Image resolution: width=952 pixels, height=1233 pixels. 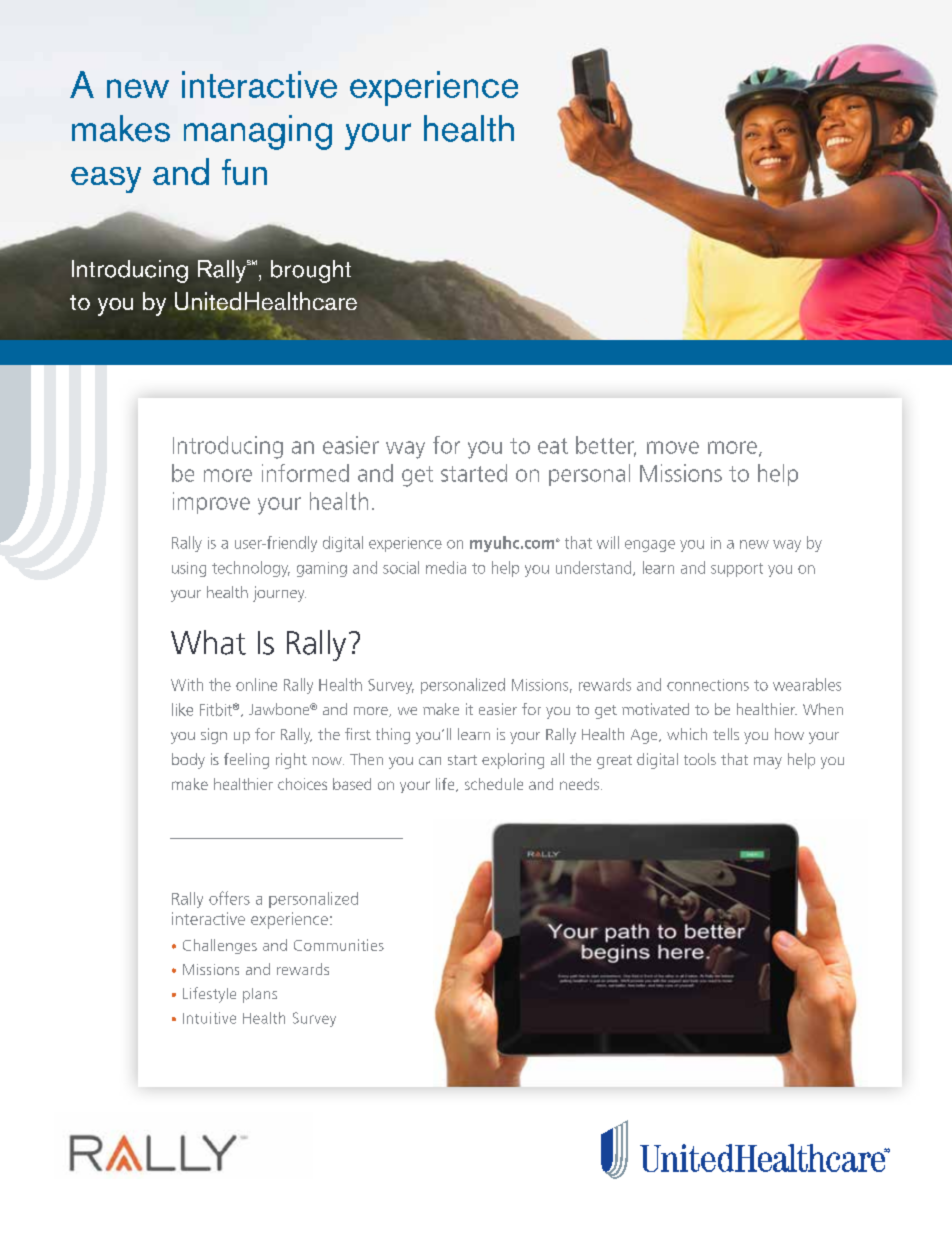 I want to click on fun, so click(x=244, y=172).
